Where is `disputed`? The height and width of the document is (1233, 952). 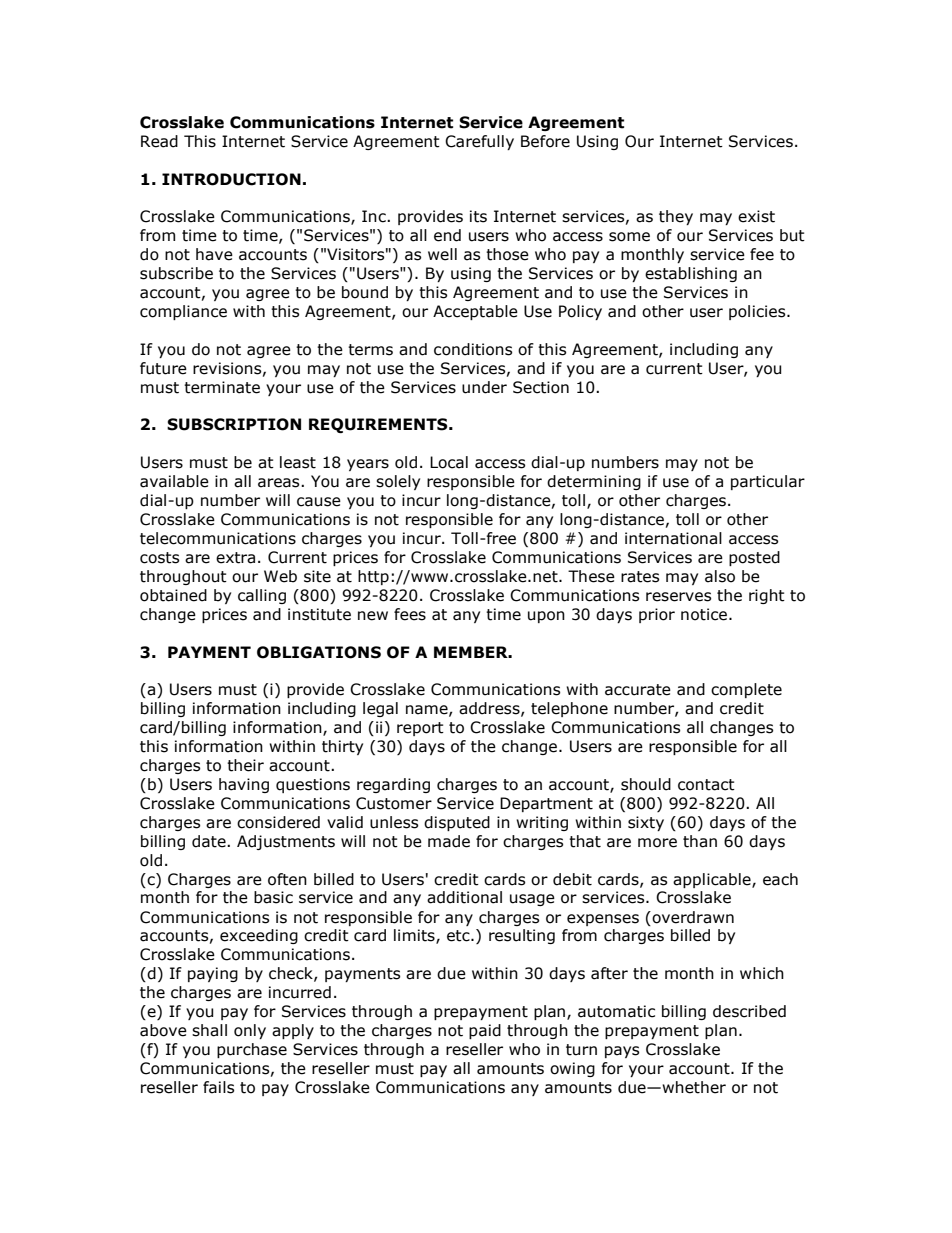
disputed is located at coordinates (457, 823).
